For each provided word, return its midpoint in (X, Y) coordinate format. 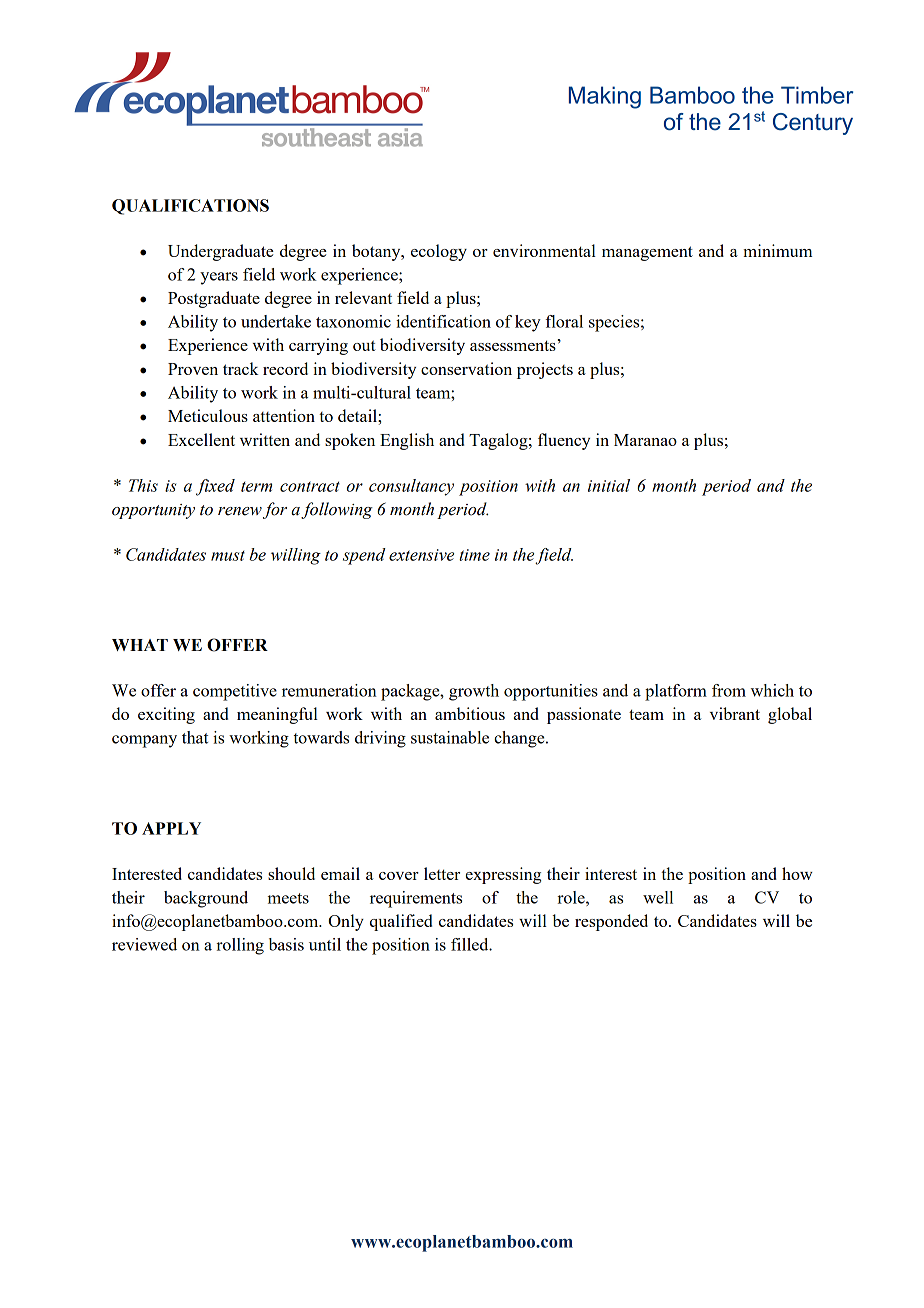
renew (240, 511)
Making (605, 97)
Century (813, 124)
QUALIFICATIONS (190, 207)
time (474, 555)
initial (609, 485)
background (206, 899)
